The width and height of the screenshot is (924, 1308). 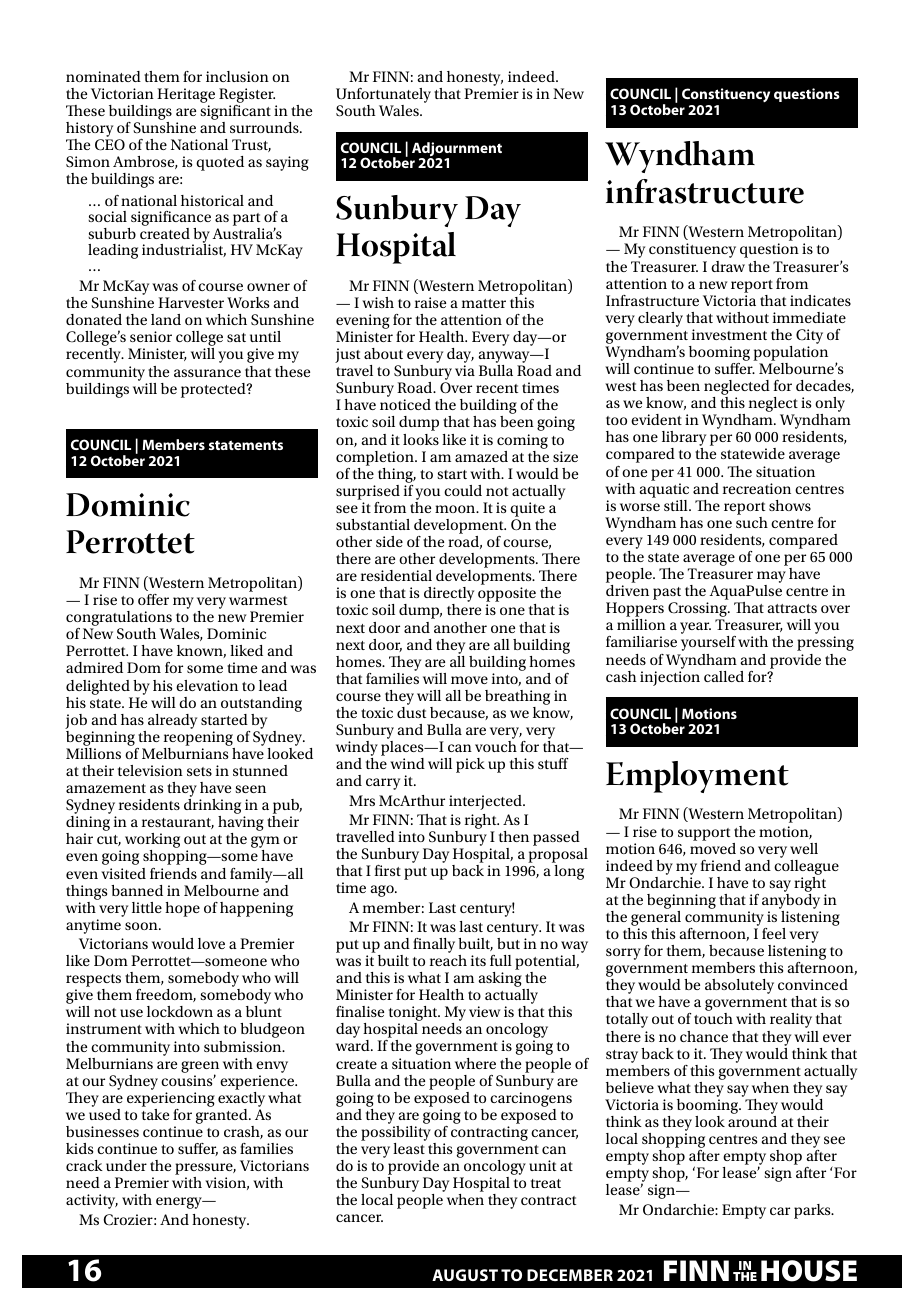 What do you see at coordinates (496, 746) in the screenshot?
I see `vouch` at bounding box center [496, 746].
